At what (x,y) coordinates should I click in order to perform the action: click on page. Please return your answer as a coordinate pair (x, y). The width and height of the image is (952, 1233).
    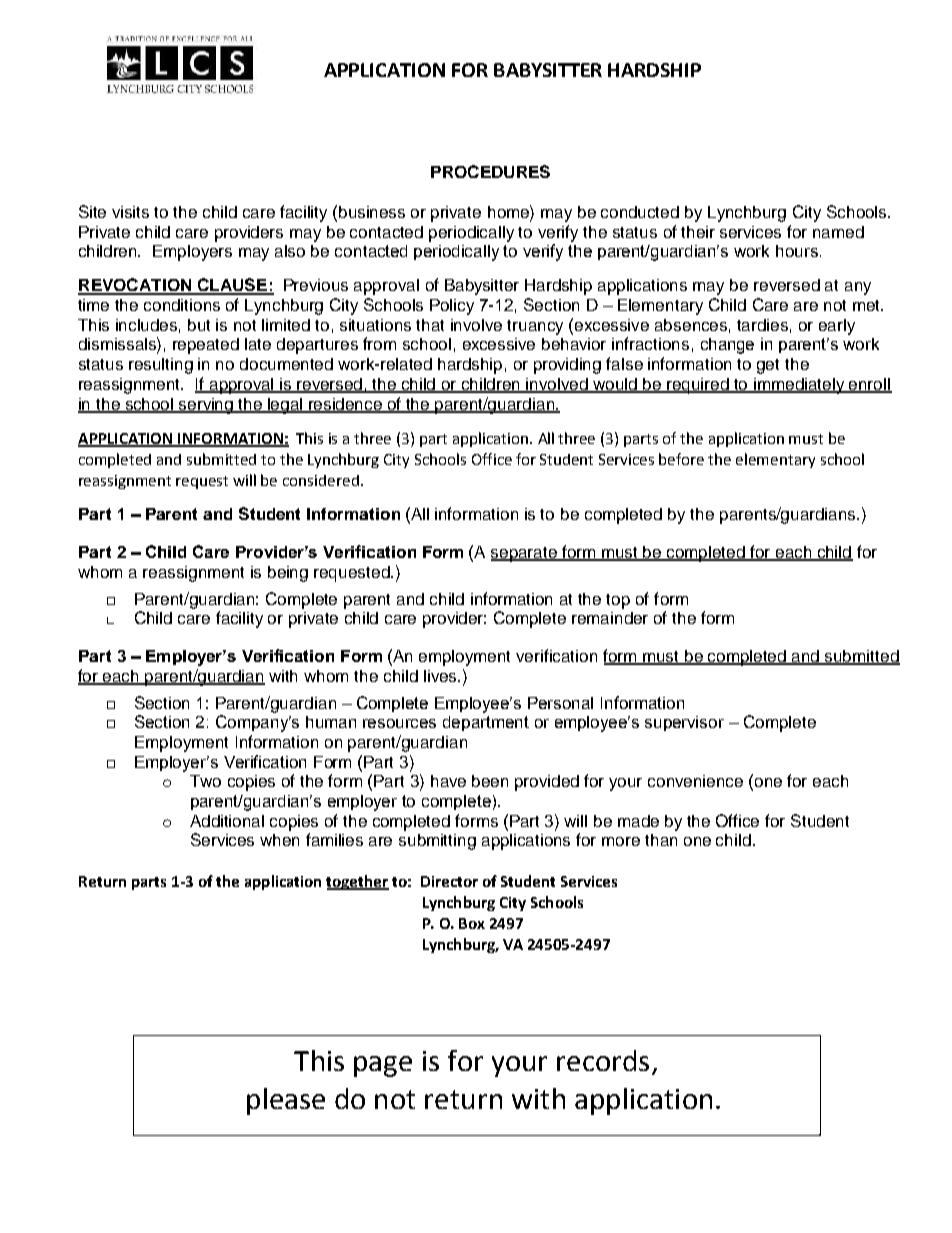
    Looking at the image, I should click on (383, 1066).
